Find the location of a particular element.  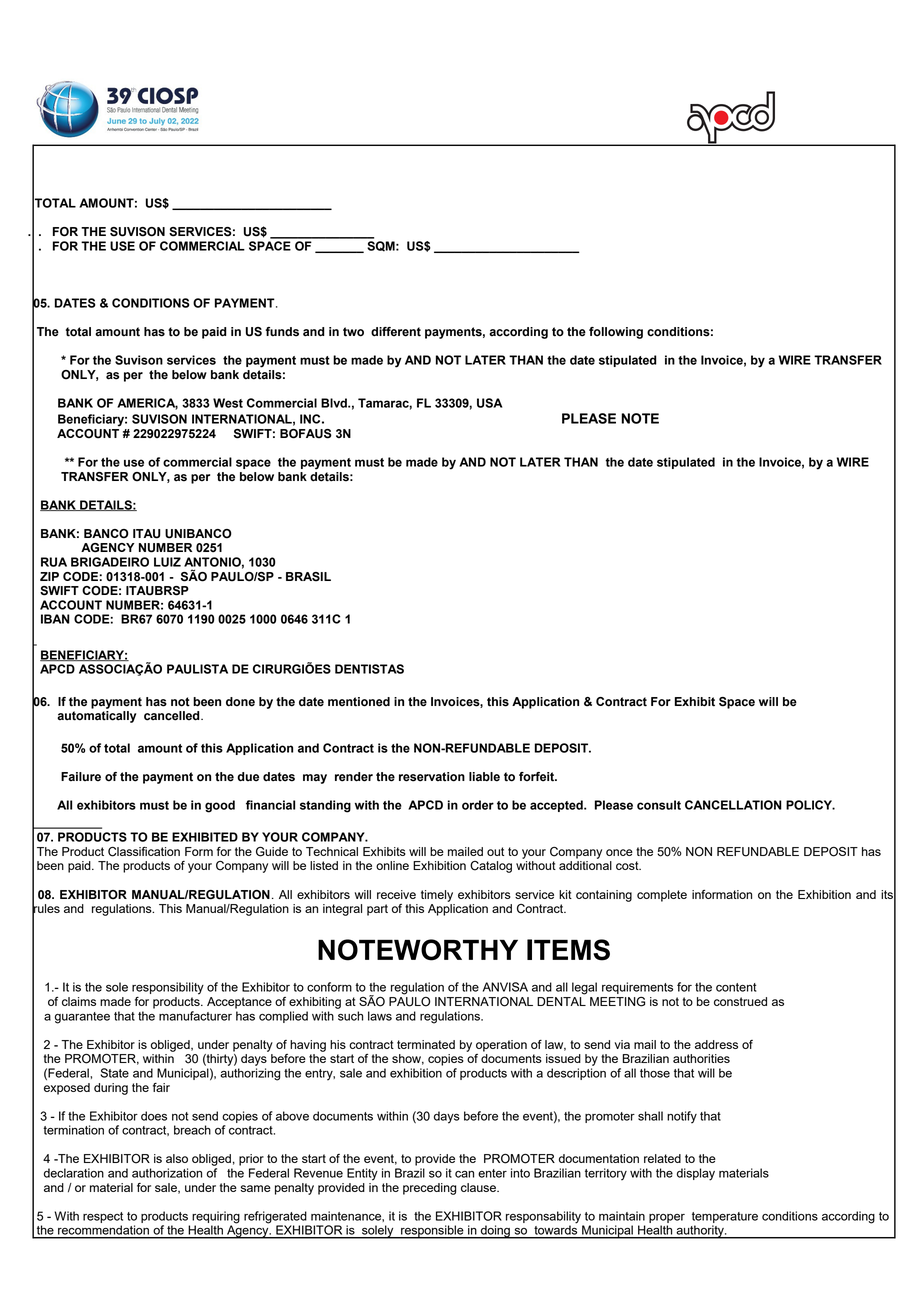

respect is located at coordinates (103, 1217).
